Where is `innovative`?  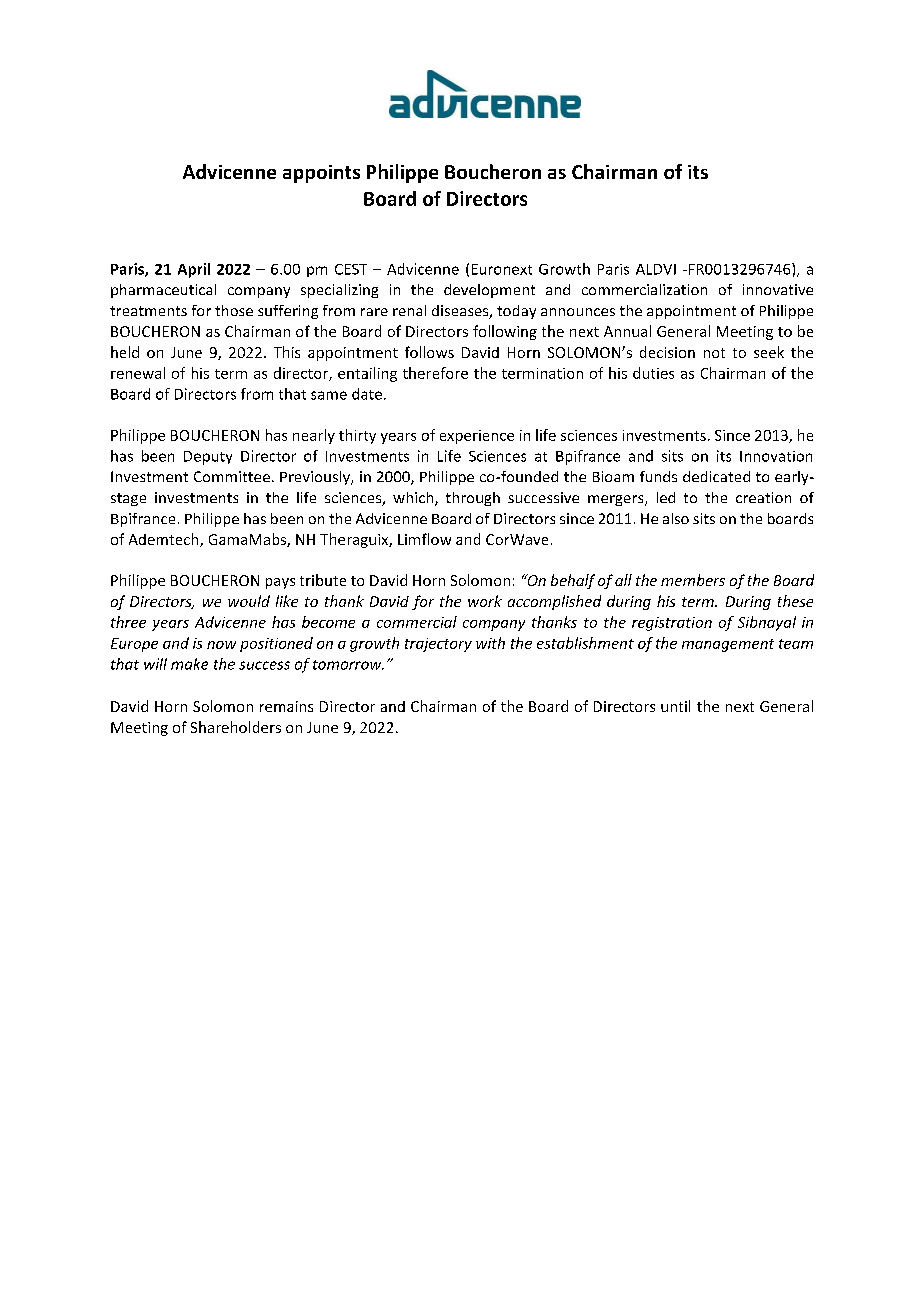
innovative is located at coordinates (778, 289).
